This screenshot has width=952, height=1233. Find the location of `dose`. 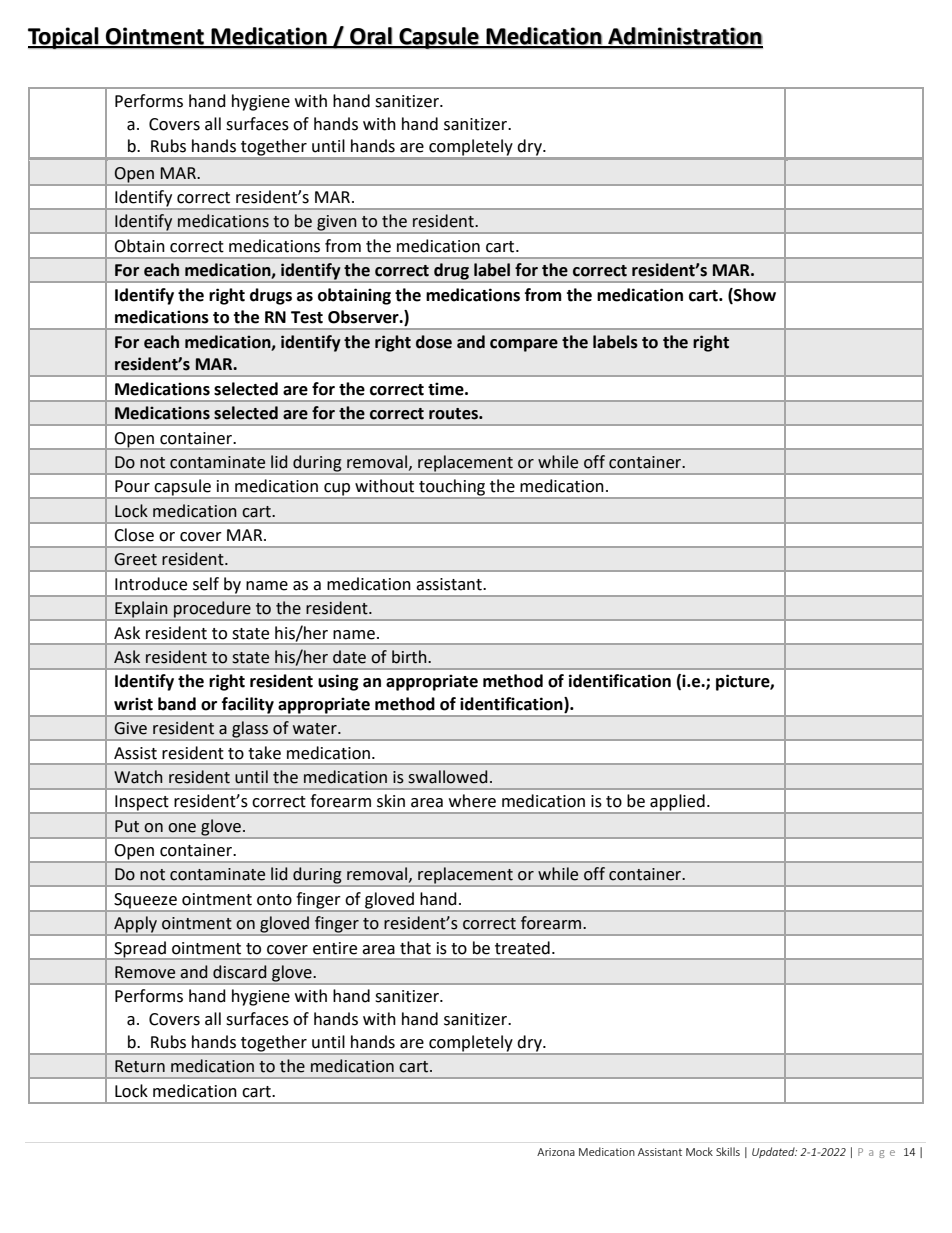

dose is located at coordinates (434, 342).
